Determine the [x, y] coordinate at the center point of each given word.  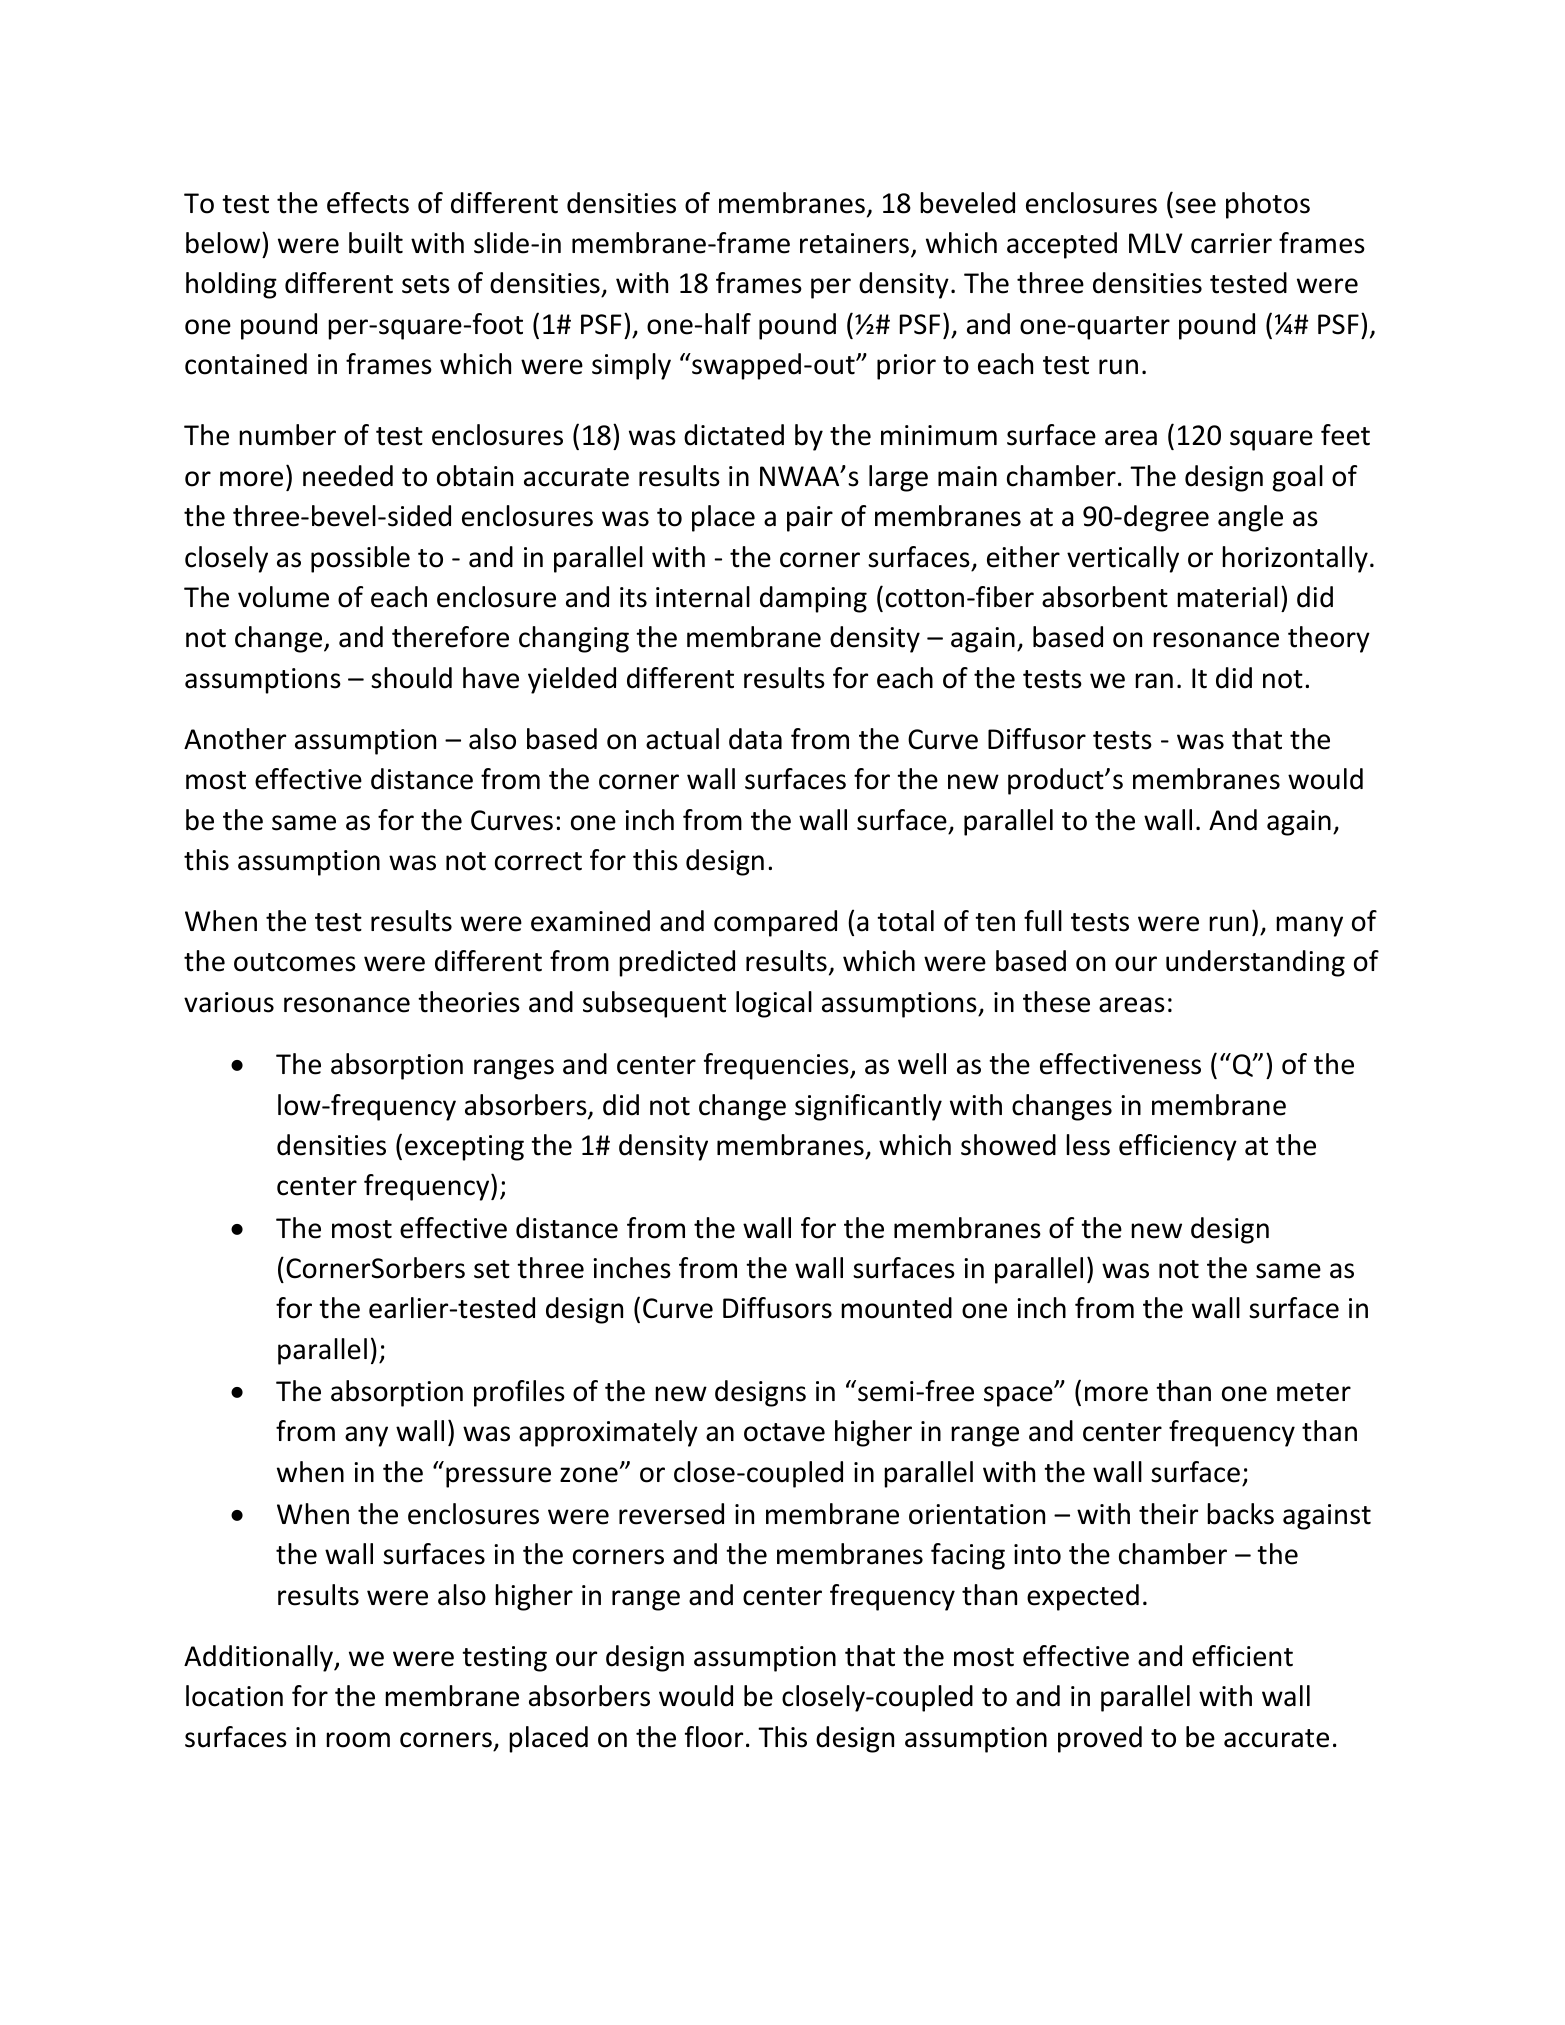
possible [360, 559]
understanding [1255, 963]
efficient [1242, 1656]
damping [813, 599]
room [358, 1740]
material [1227, 597]
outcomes [295, 962]
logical [774, 1004]
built [376, 243]
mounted [896, 1308]
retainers [854, 243]
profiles [519, 1393]
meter [1314, 1392]
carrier [1231, 243]
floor [714, 1737]
